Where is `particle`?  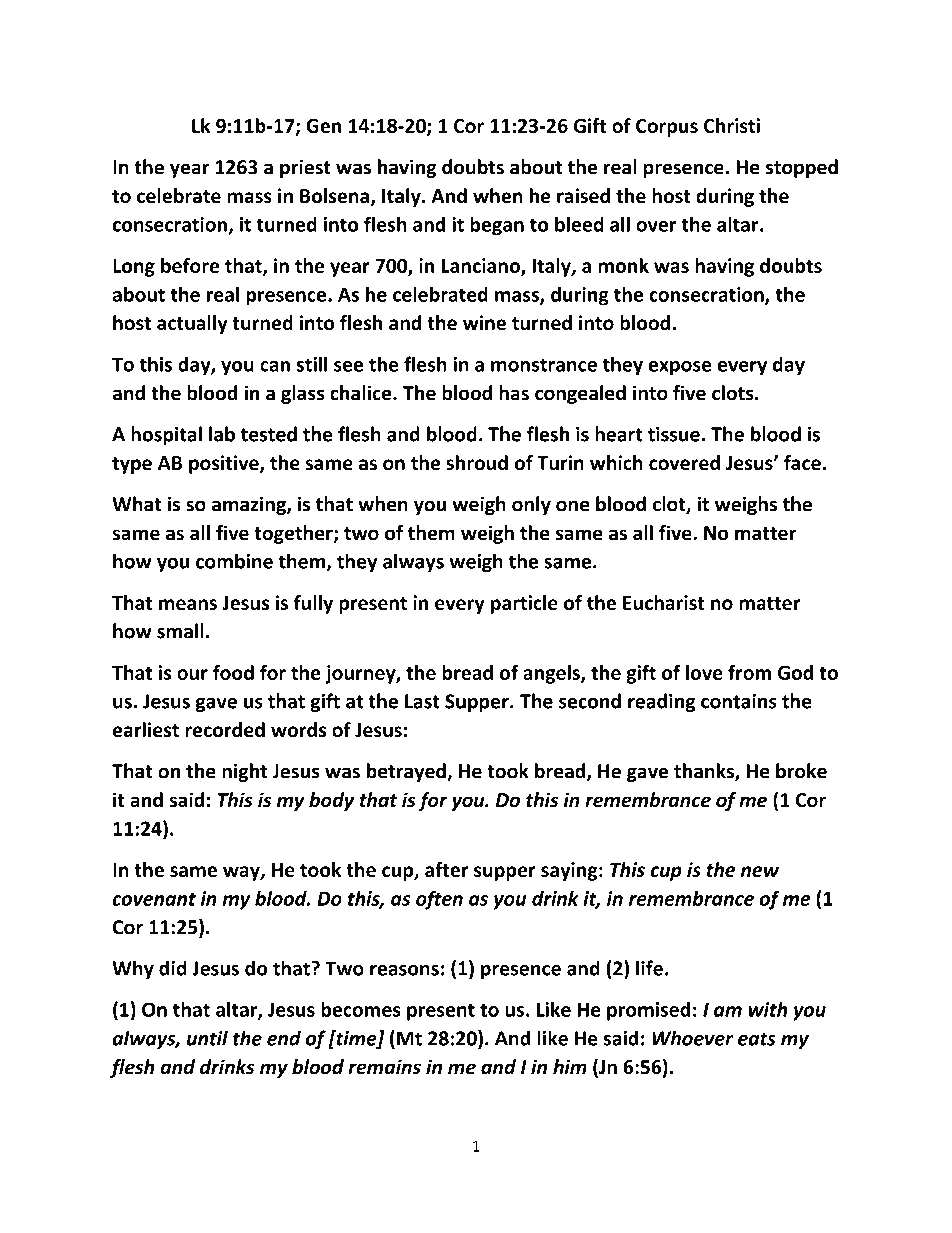 particle is located at coordinates (524, 604).
